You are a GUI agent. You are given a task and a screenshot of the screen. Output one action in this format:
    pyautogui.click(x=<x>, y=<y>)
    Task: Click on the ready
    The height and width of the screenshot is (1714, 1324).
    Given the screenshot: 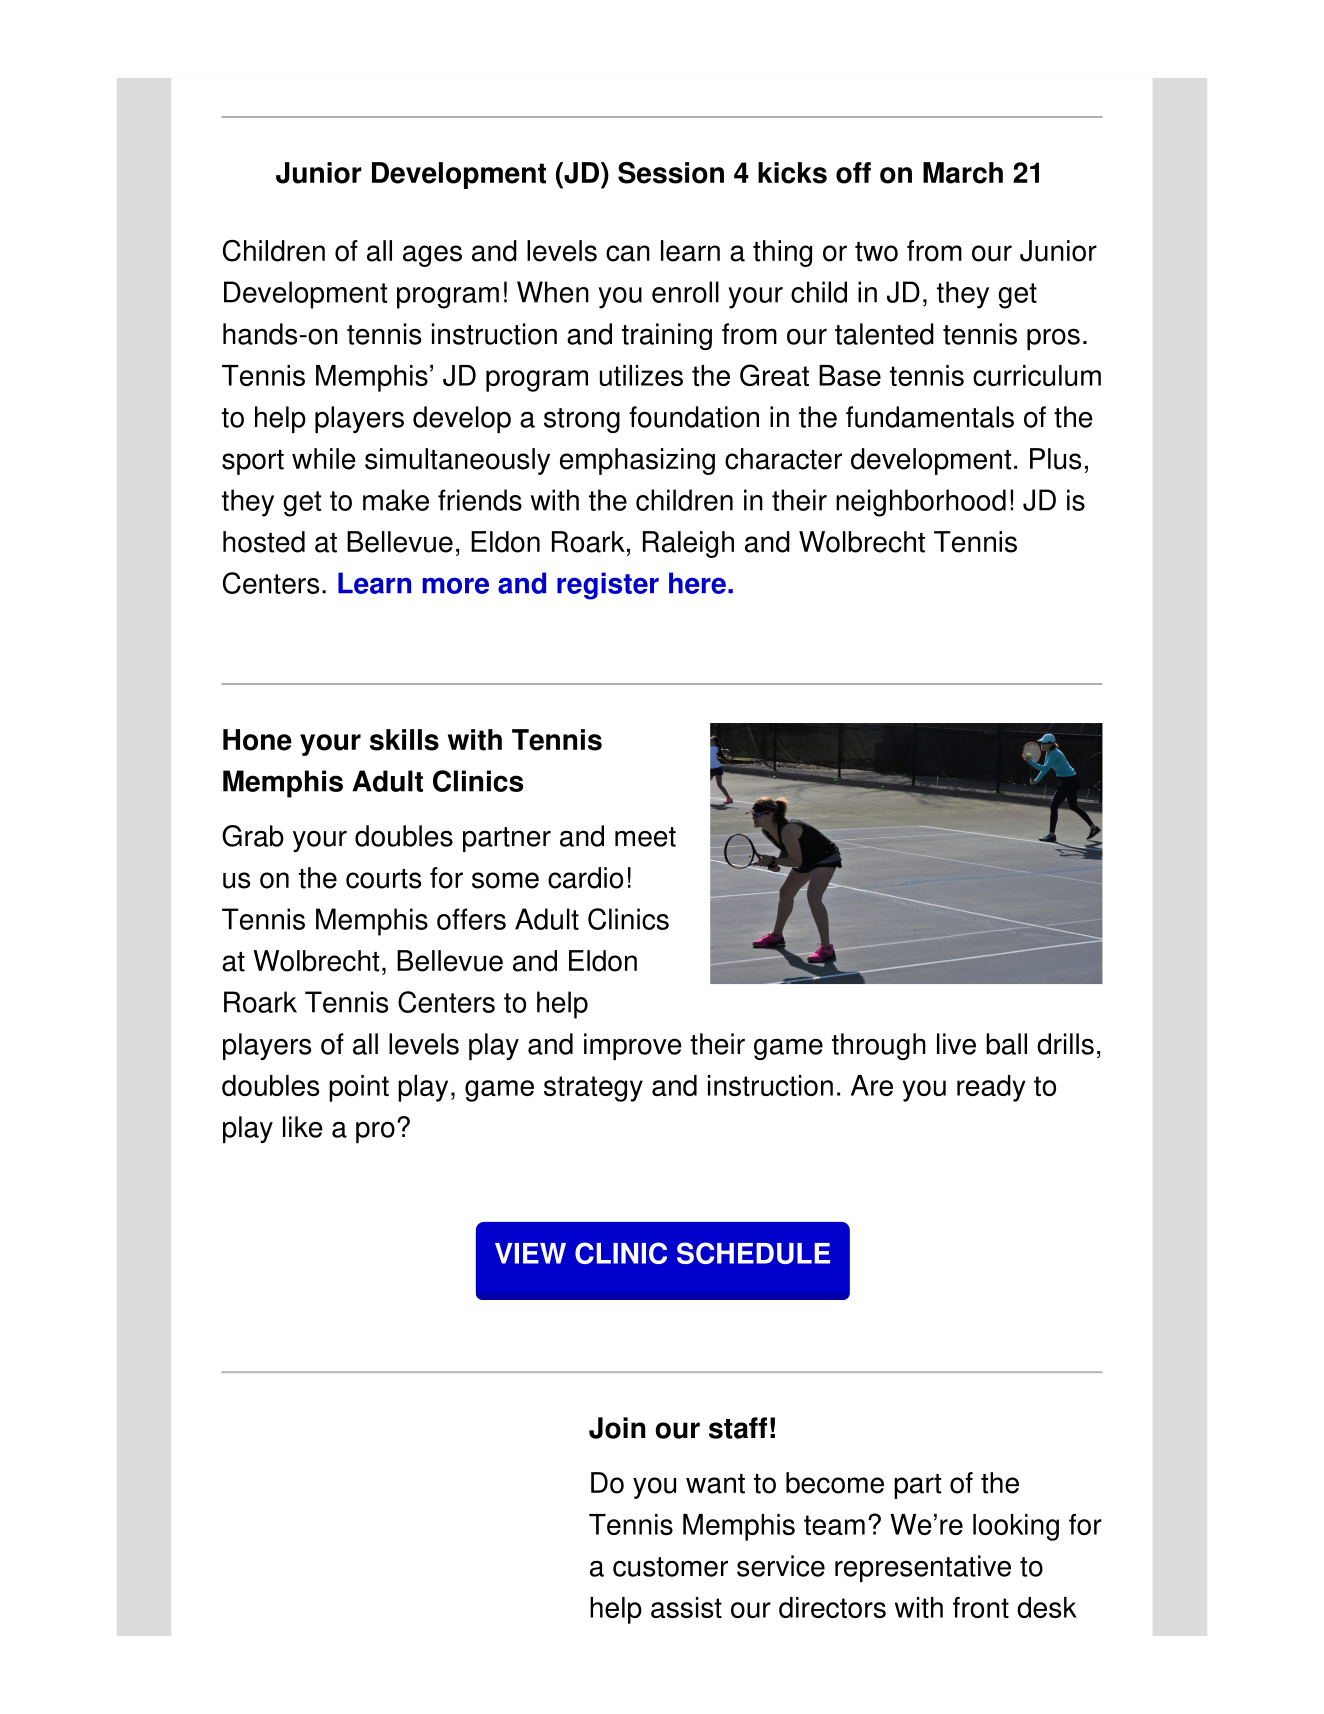 What is the action you would take?
    pyautogui.click(x=991, y=1088)
